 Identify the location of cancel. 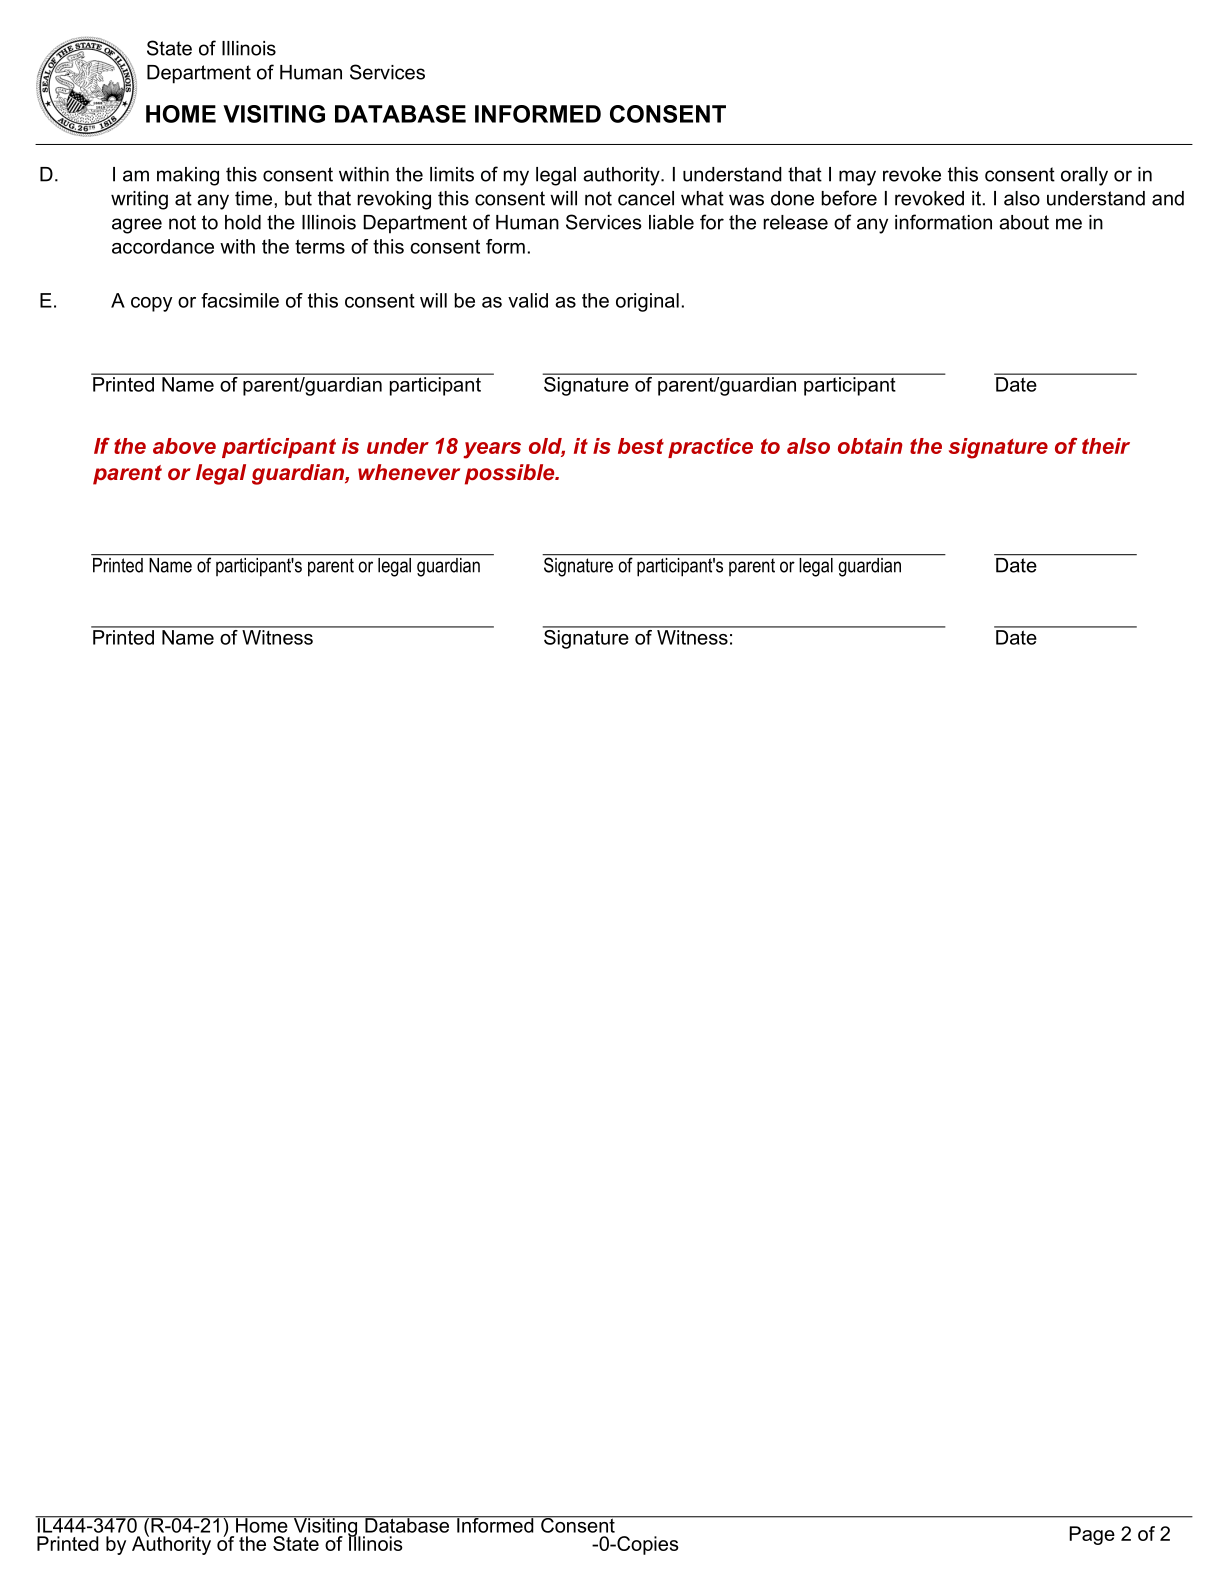
(646, 198).
